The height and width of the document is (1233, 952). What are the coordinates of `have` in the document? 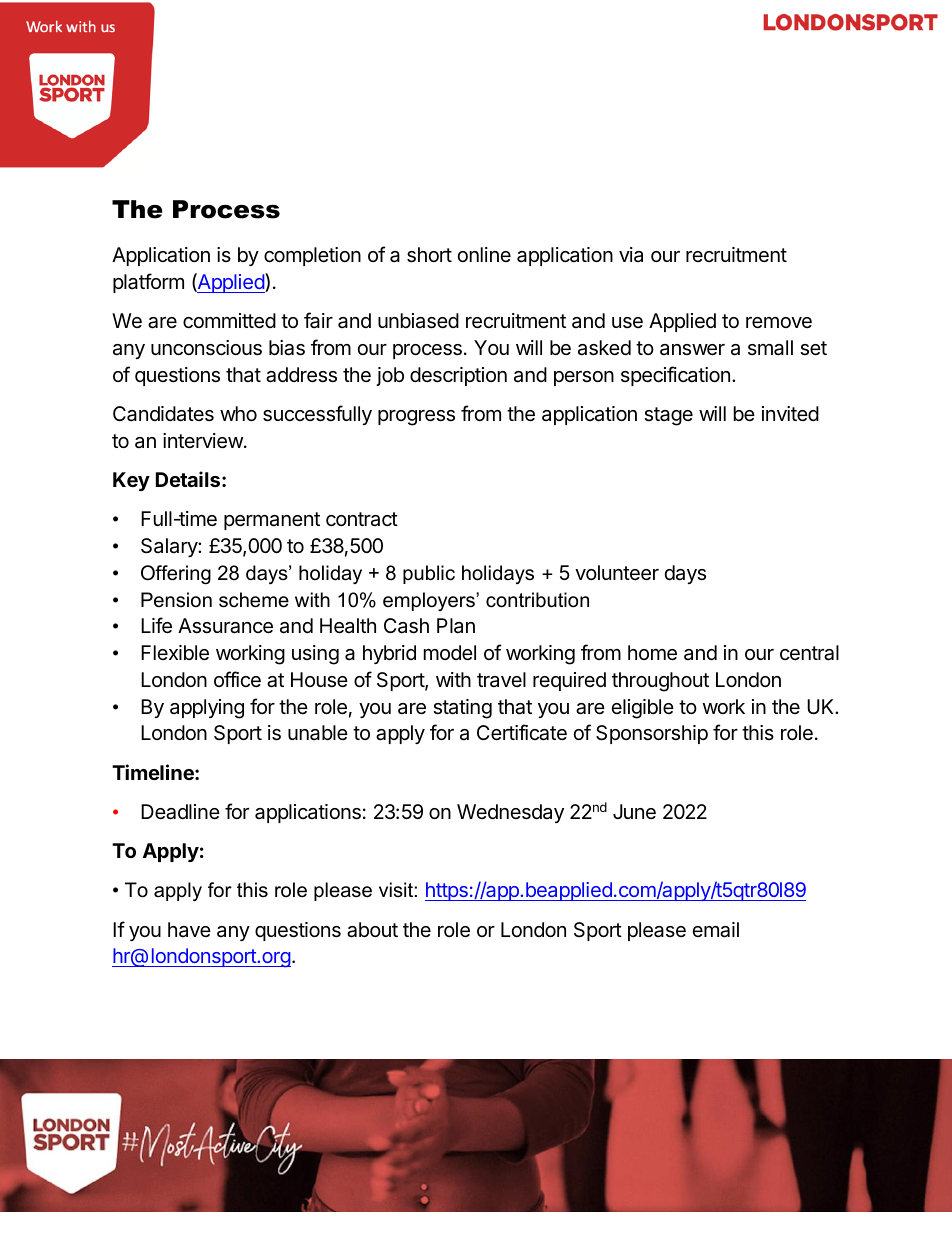 It's located at (189, 929).
